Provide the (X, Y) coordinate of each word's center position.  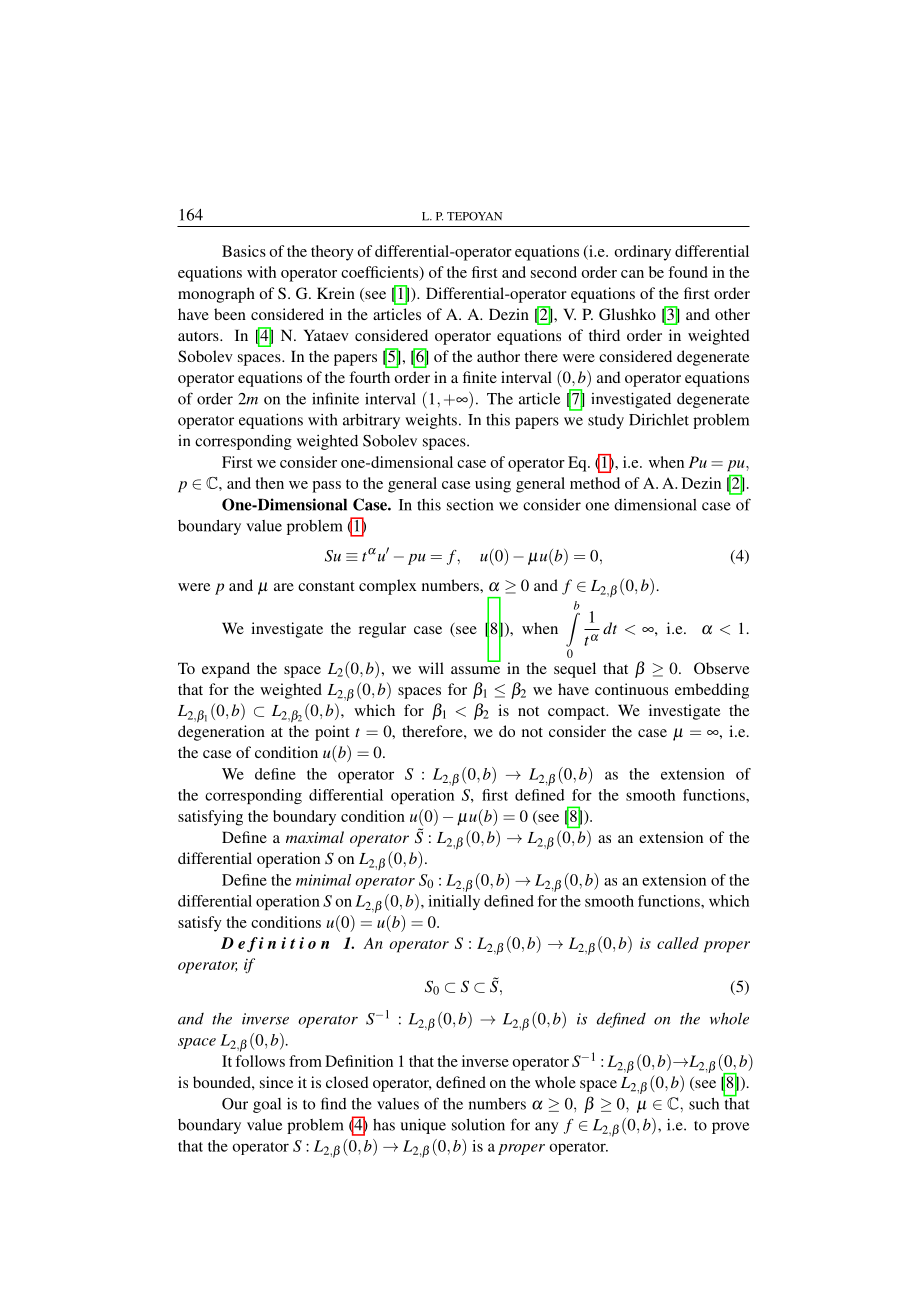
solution (478, 1125)
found (688, 272)
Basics (244, 251)
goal (267, 1105)
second (554, 272)
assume (475, 670)
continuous (631, 689)
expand (226, 670)
